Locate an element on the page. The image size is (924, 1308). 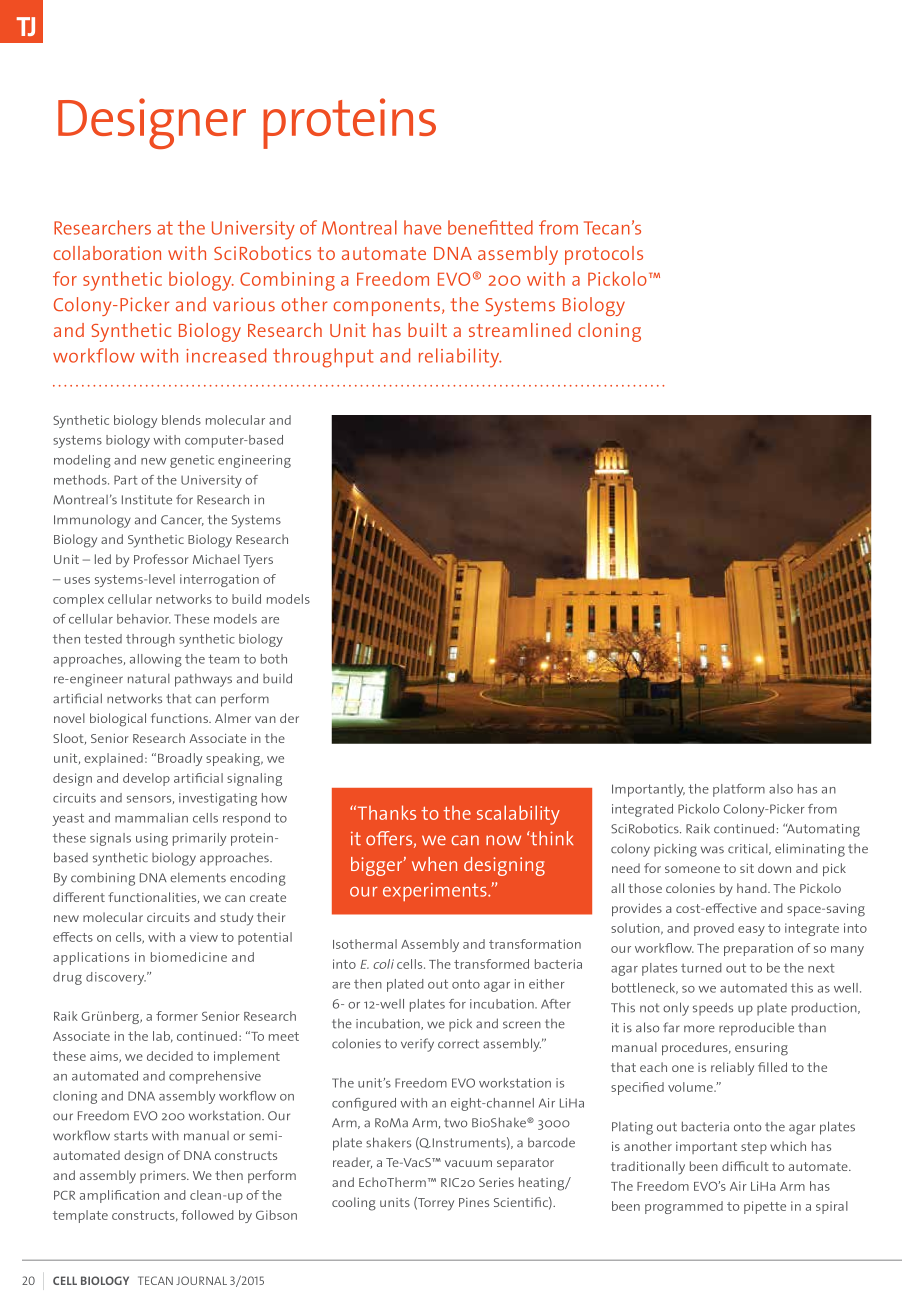
platform is located at coordinates (739, 790).
